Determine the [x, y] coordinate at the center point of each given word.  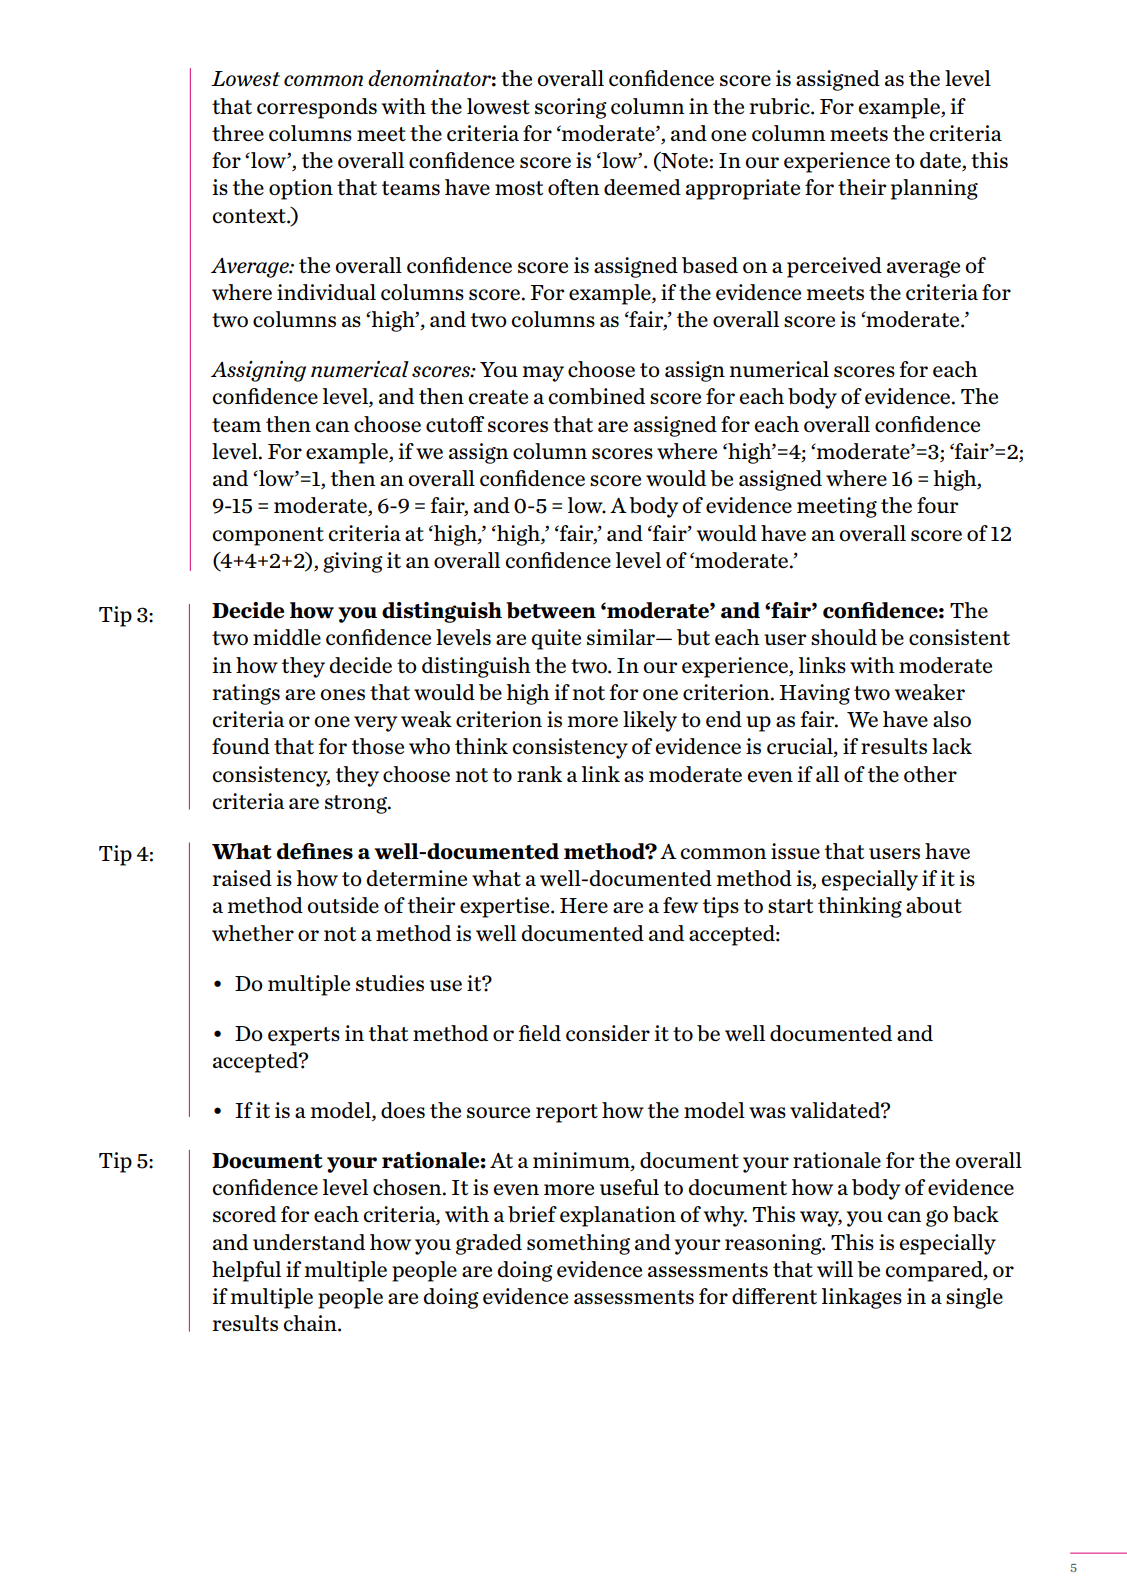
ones [342, 694]
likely [650, 721]
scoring [571, 108]
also [952, 719]
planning [934, 189]
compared [935, 1271]
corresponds [317, 108]
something [578, 1244]
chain [311, 1323]
